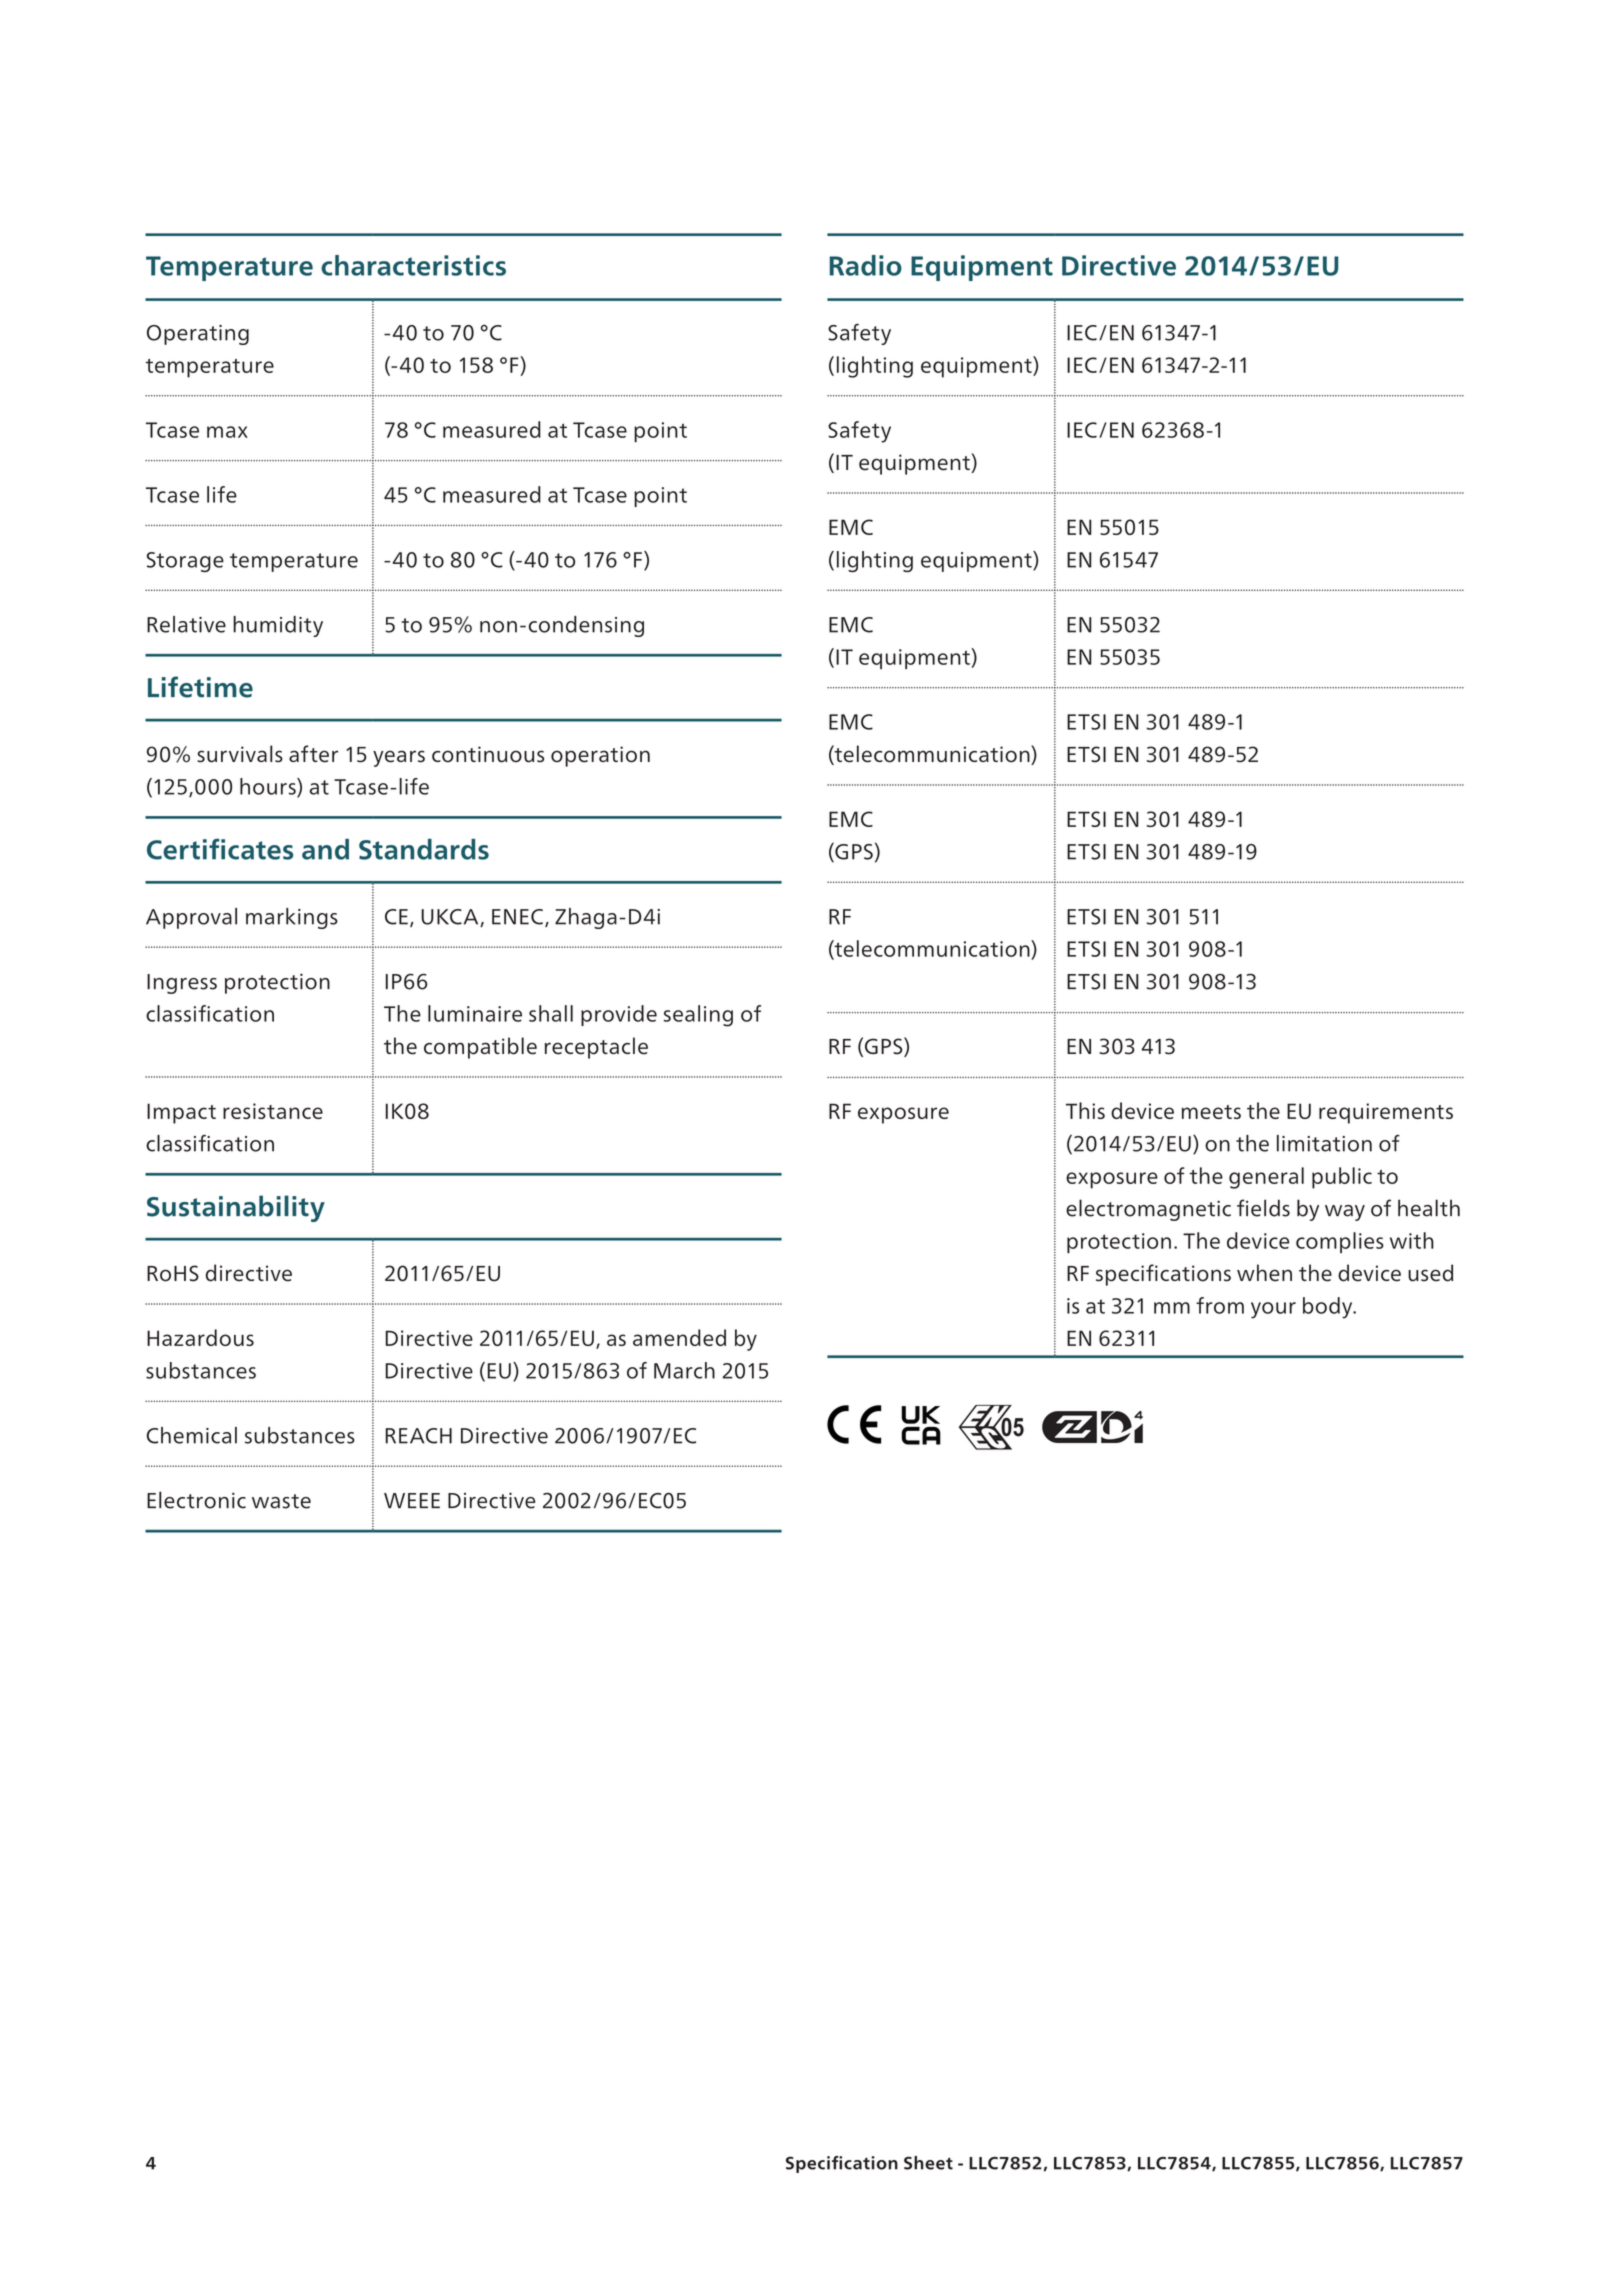 This screenshot has width=1609, height=2276. Describe the element at coordinates (684, 1370) in the screenshot. I see `March` at that location.
